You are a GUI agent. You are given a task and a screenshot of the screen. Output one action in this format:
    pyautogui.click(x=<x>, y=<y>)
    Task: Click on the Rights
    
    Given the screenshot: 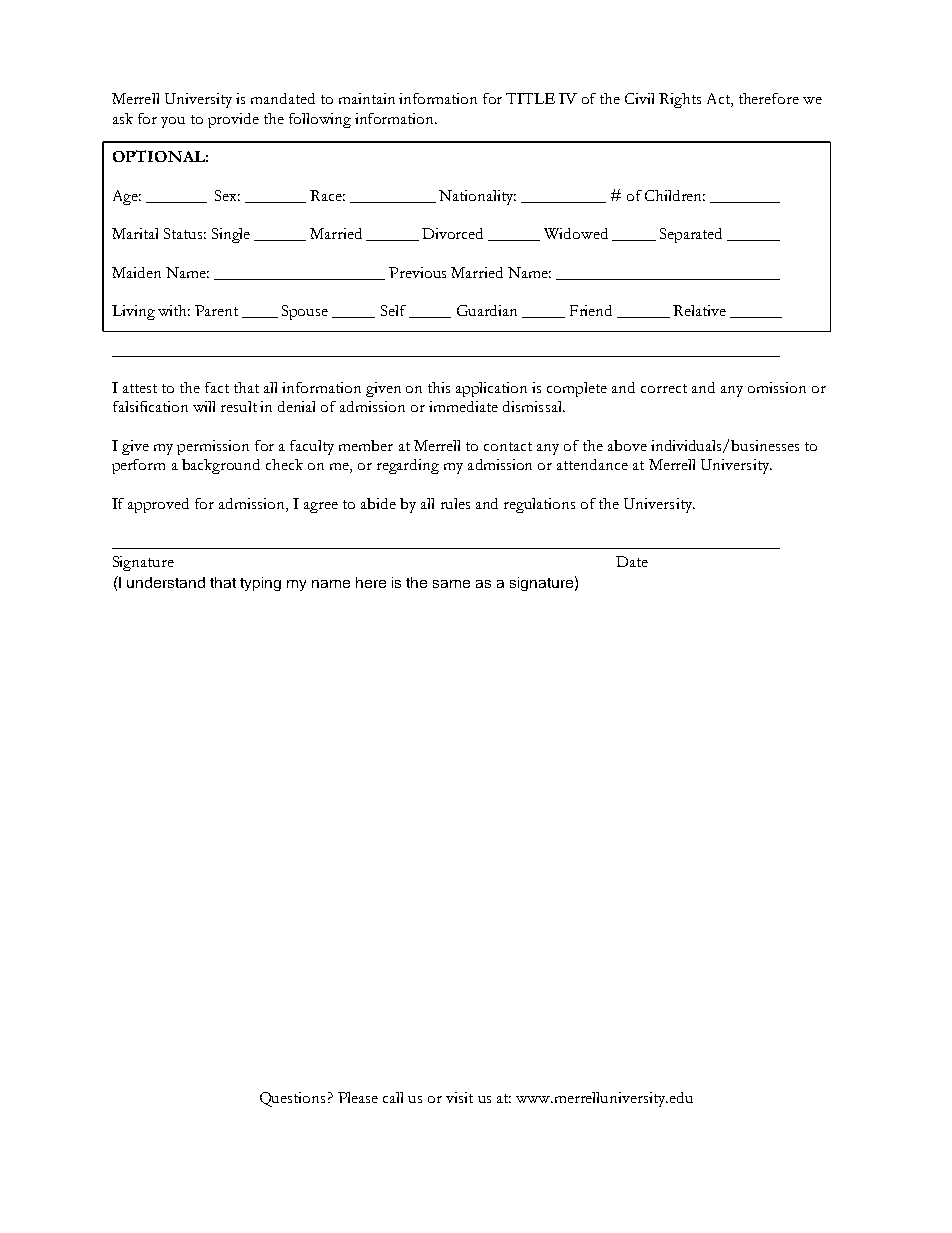 What is the action you would take?
    pyautogui.click(x=680, y=100)
